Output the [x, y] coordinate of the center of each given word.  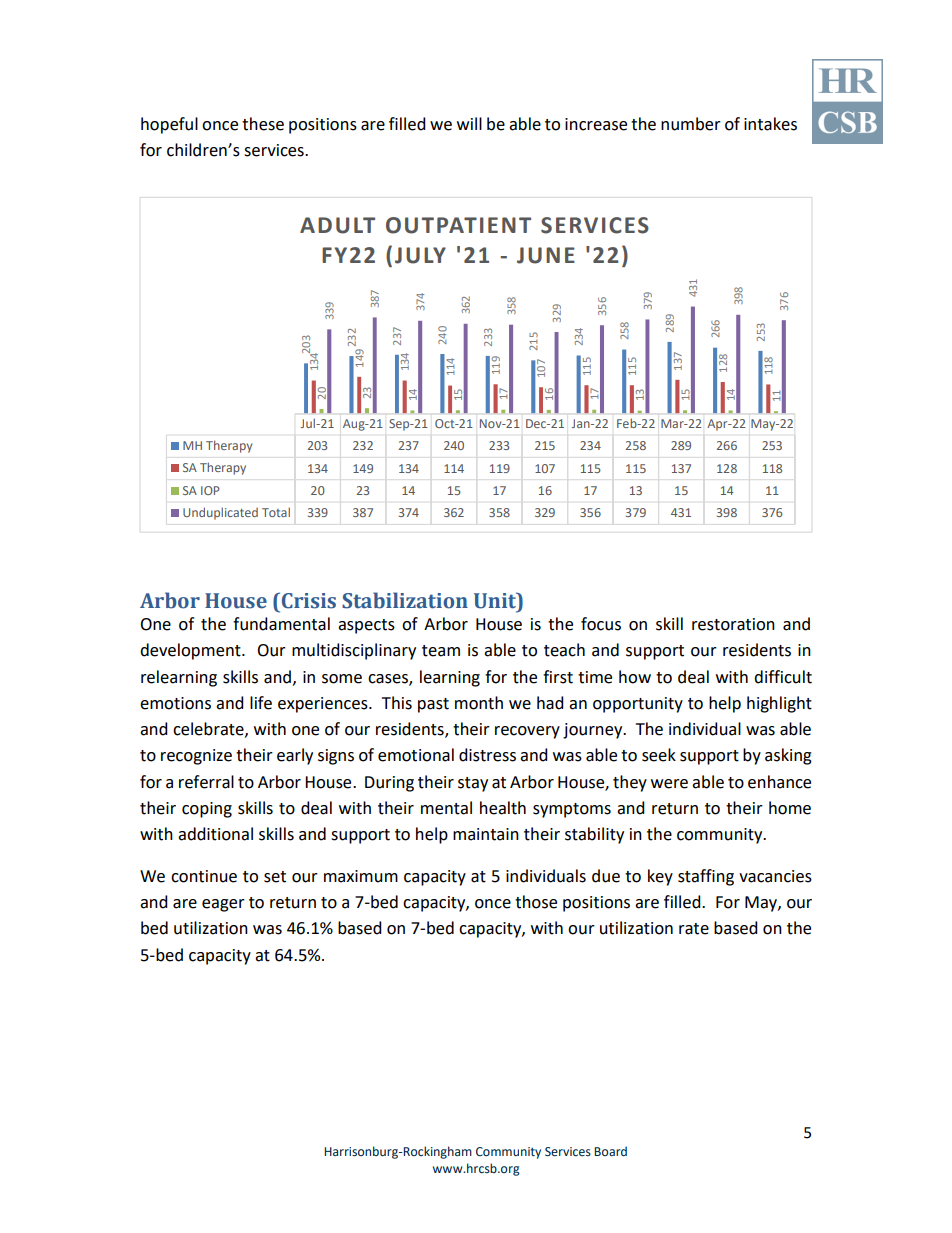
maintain [486, 834]
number [691, 124]
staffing [706, 877]
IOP [210, 490]
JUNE [546, 255]
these [263, 124]
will [469, 123]
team [441, 651]
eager [223, 905]
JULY [420, 255]
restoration [733, 624]
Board [610, 1151]
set [275, 877]
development [191, 651]
